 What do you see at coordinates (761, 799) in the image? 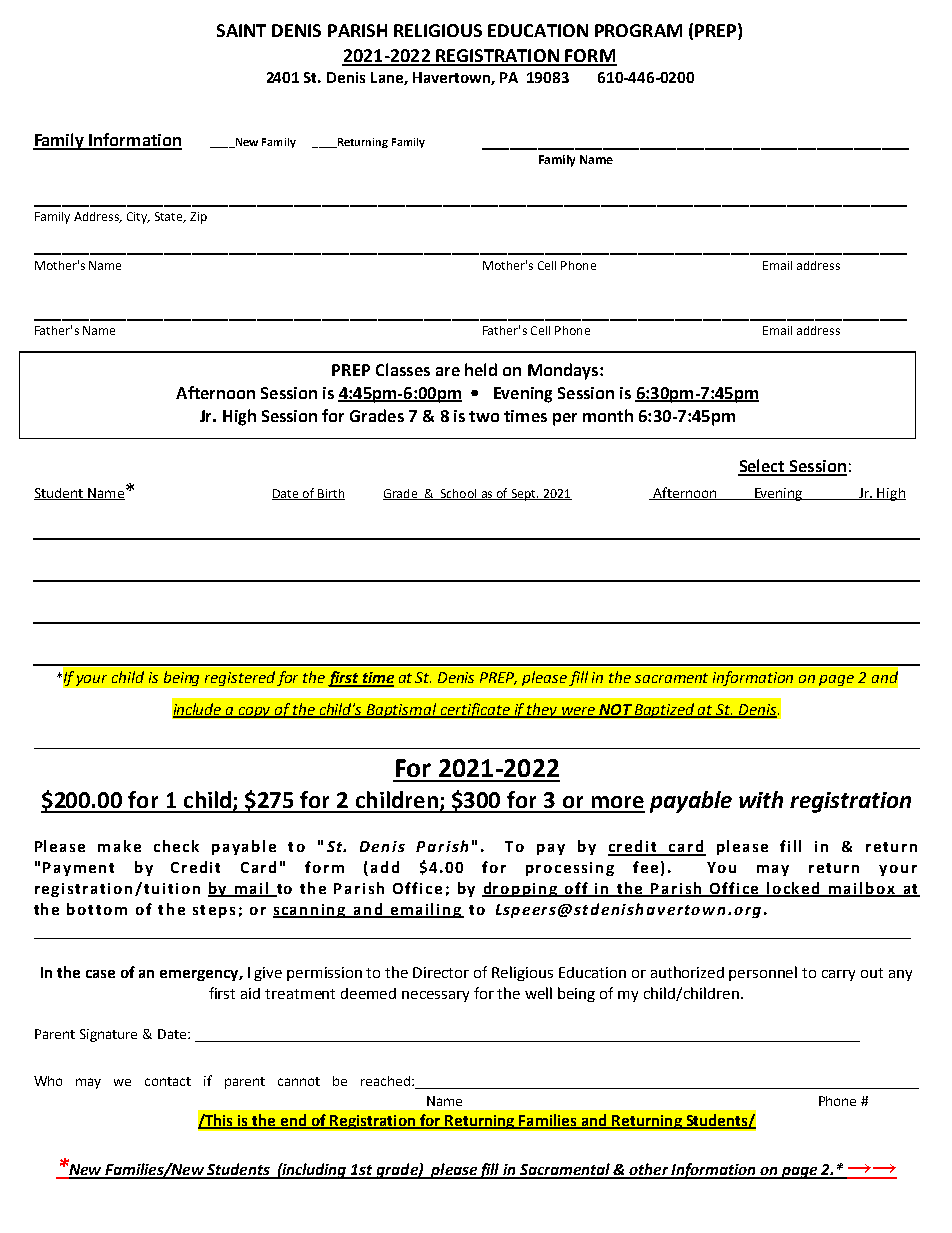
I see `with` at bounding box center [761, 799].
